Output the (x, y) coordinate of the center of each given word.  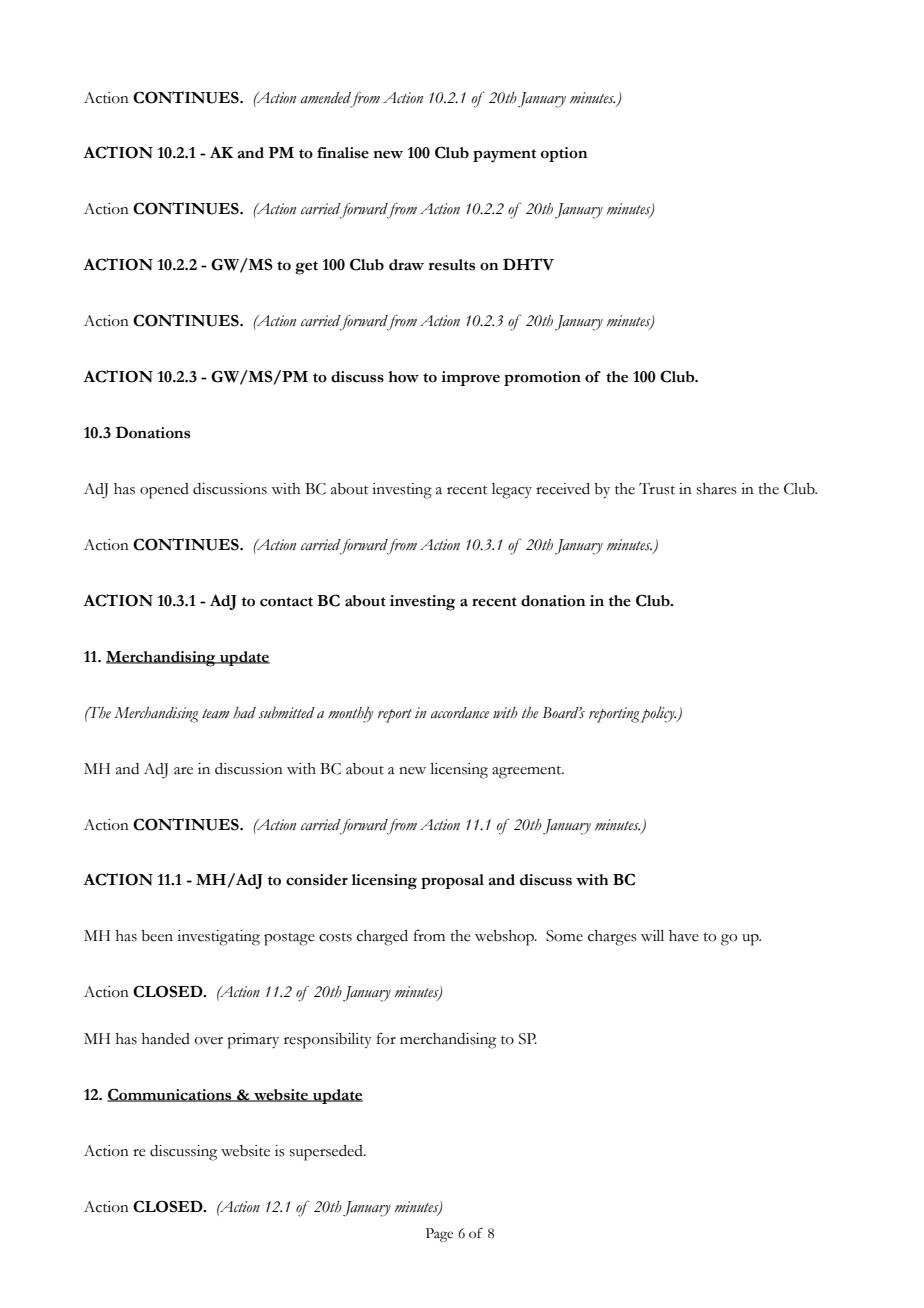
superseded (327, 1153)
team (215, 714)
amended (327, 98)
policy (658, 714)
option (564, 154)
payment (504, 156)
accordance (460, 713)
